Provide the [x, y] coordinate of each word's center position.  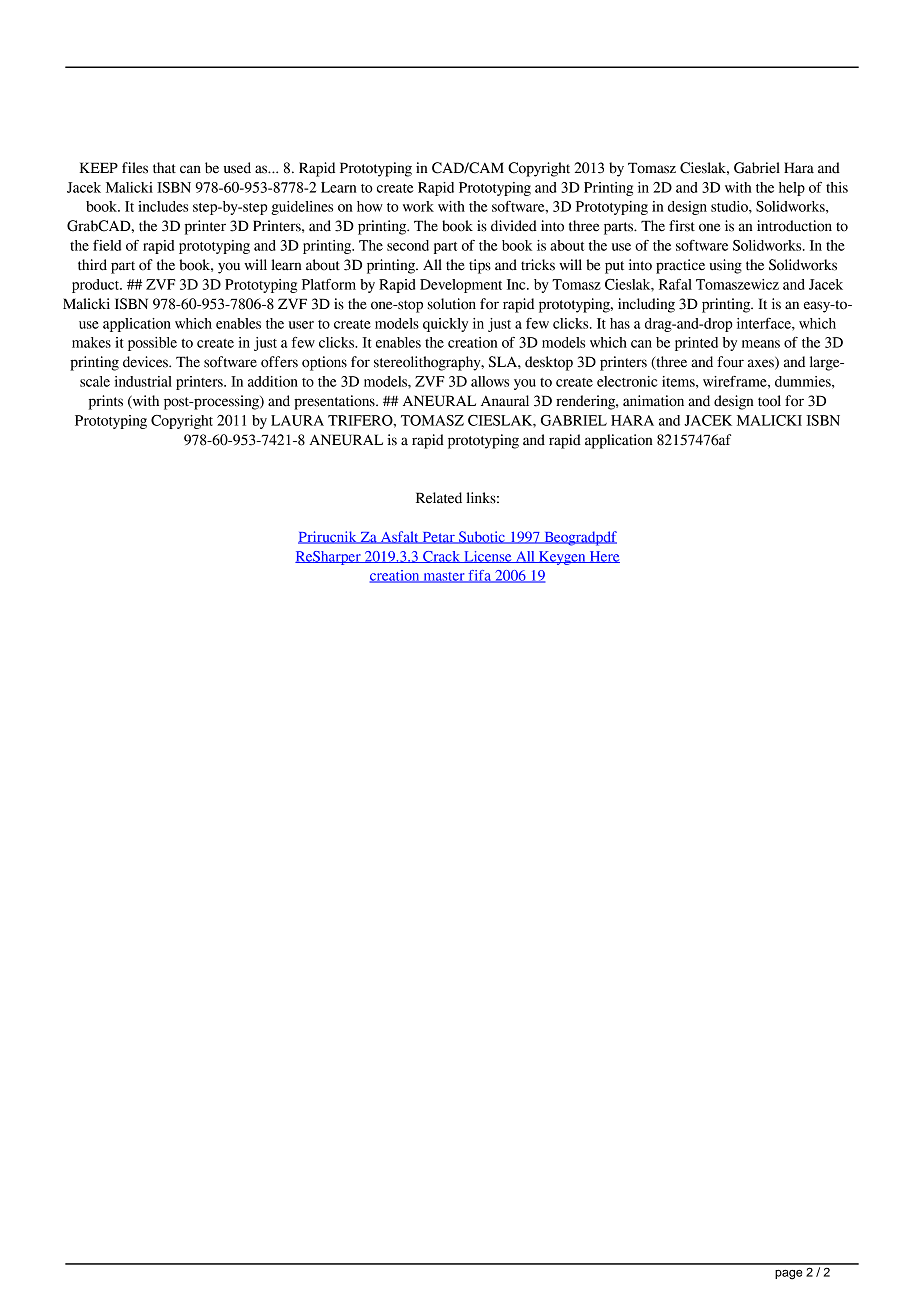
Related [439, 498]
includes [163, 206]
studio [730, 206]
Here [603, 557]
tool [769, 401]
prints [106, 402]
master [444, 577]
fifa [480, 576]
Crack [442, 557]
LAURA [297, 420]
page [788, 1275]
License [488, 557]
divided [514, 226]
